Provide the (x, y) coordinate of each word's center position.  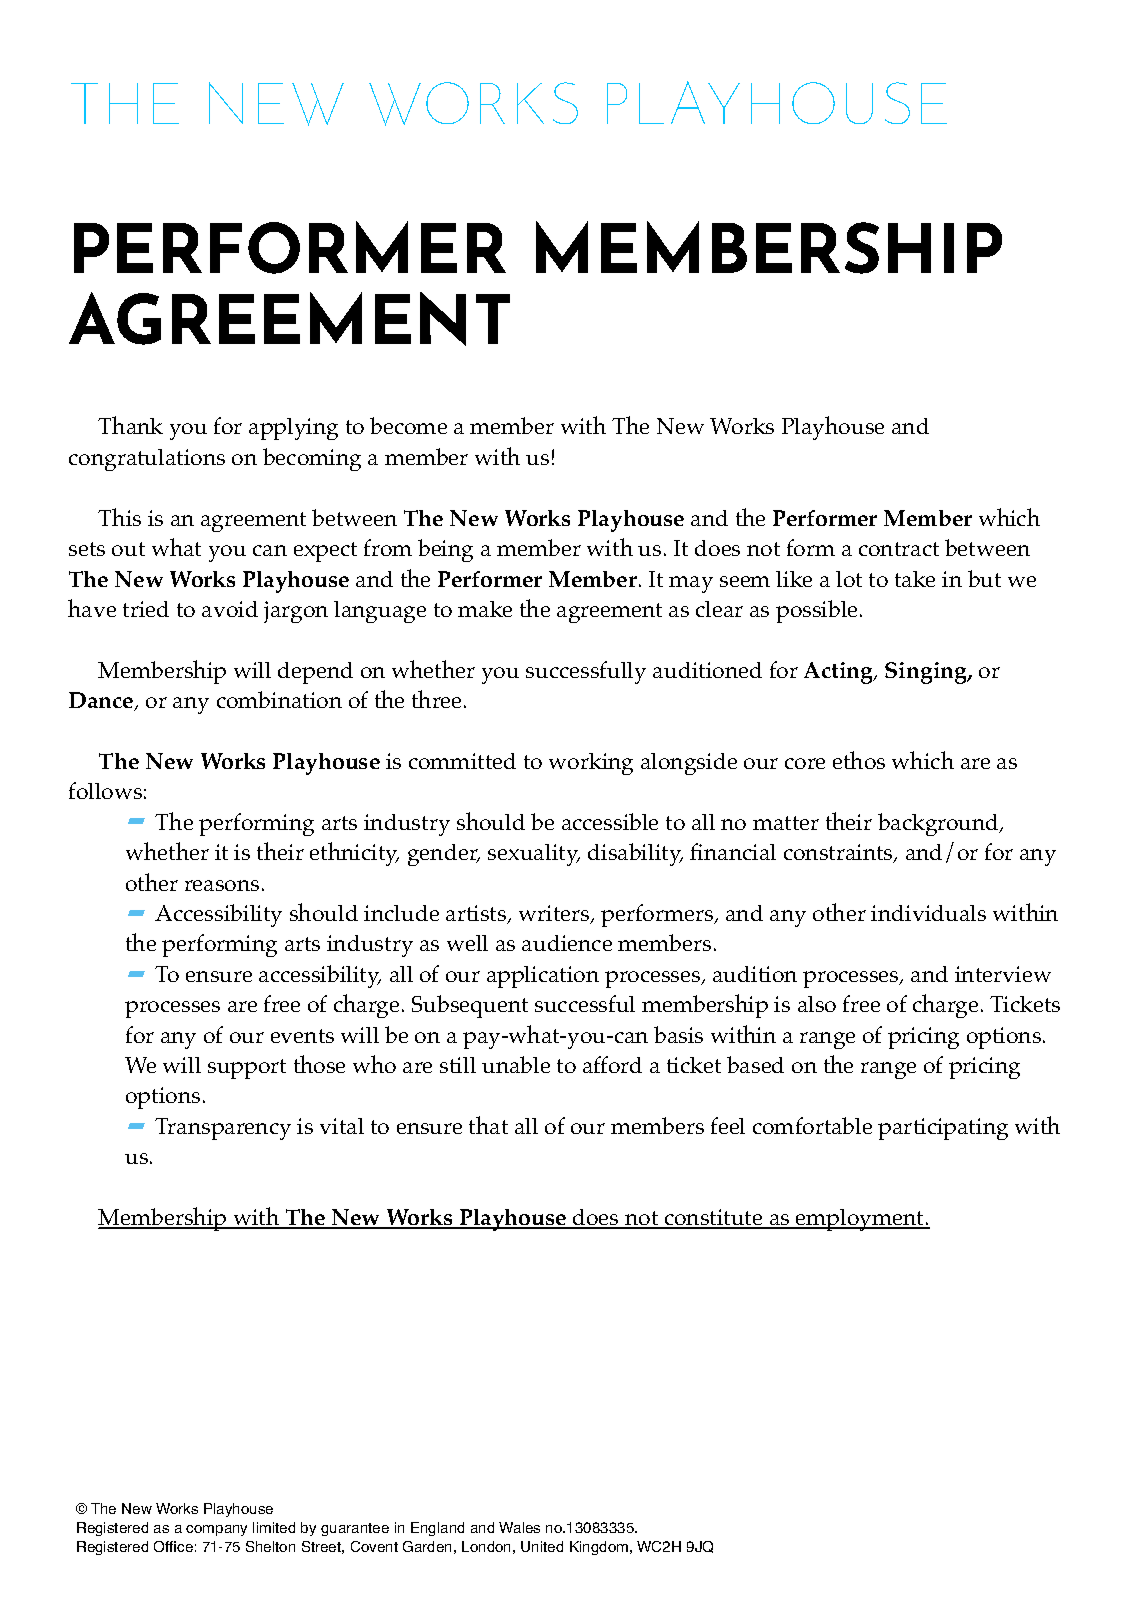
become (408, 425)
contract (899, 549)
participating (943, 1129)
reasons (222, 885)
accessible (610, 821)
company (216, 1530)
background (940, 824)
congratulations (147, 460)
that (488, 1125)
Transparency (223, 1129)
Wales (519, 1527)
